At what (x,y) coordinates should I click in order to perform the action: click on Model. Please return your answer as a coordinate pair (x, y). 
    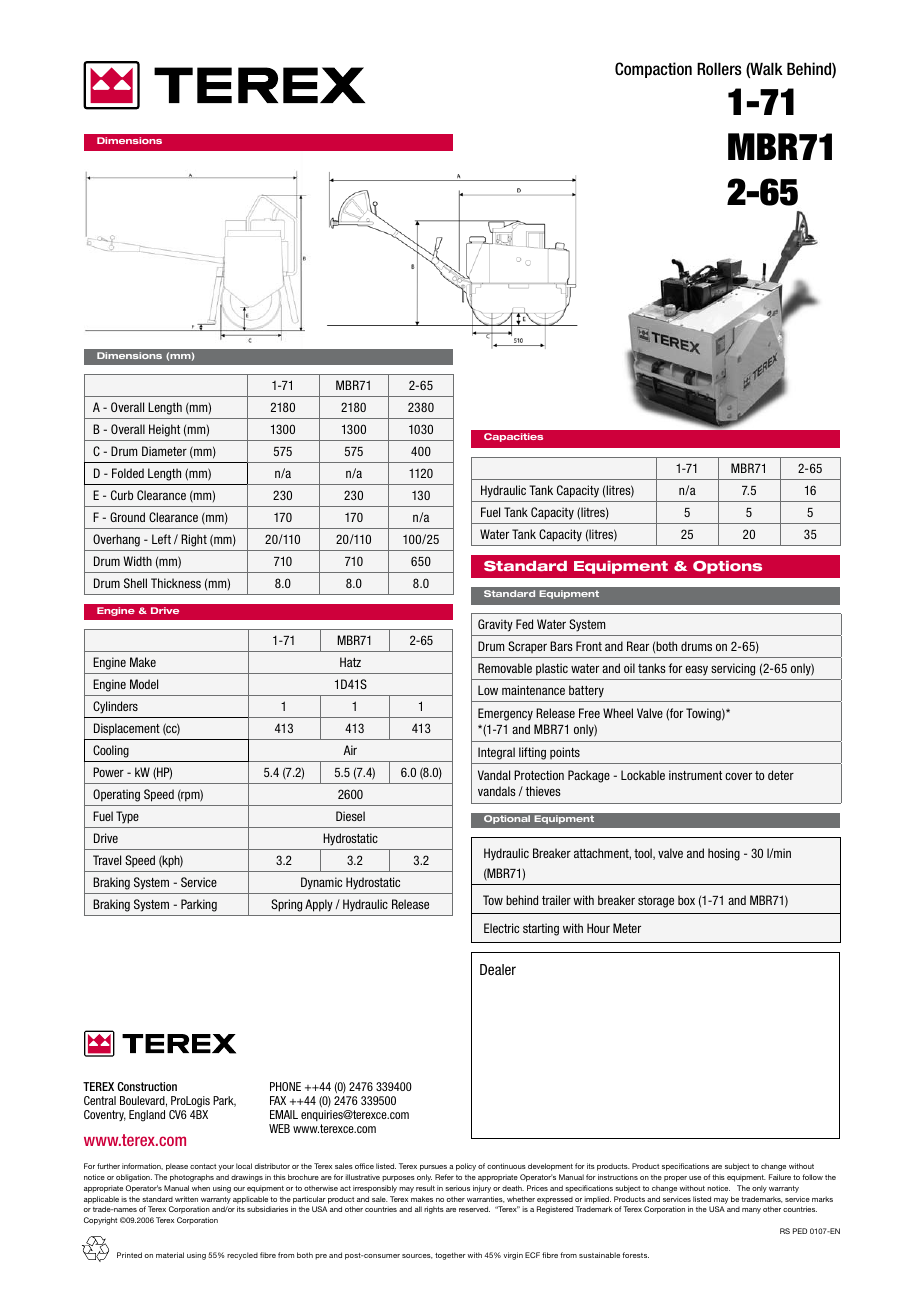
    Looking at the image, I should click on (144, 684).
